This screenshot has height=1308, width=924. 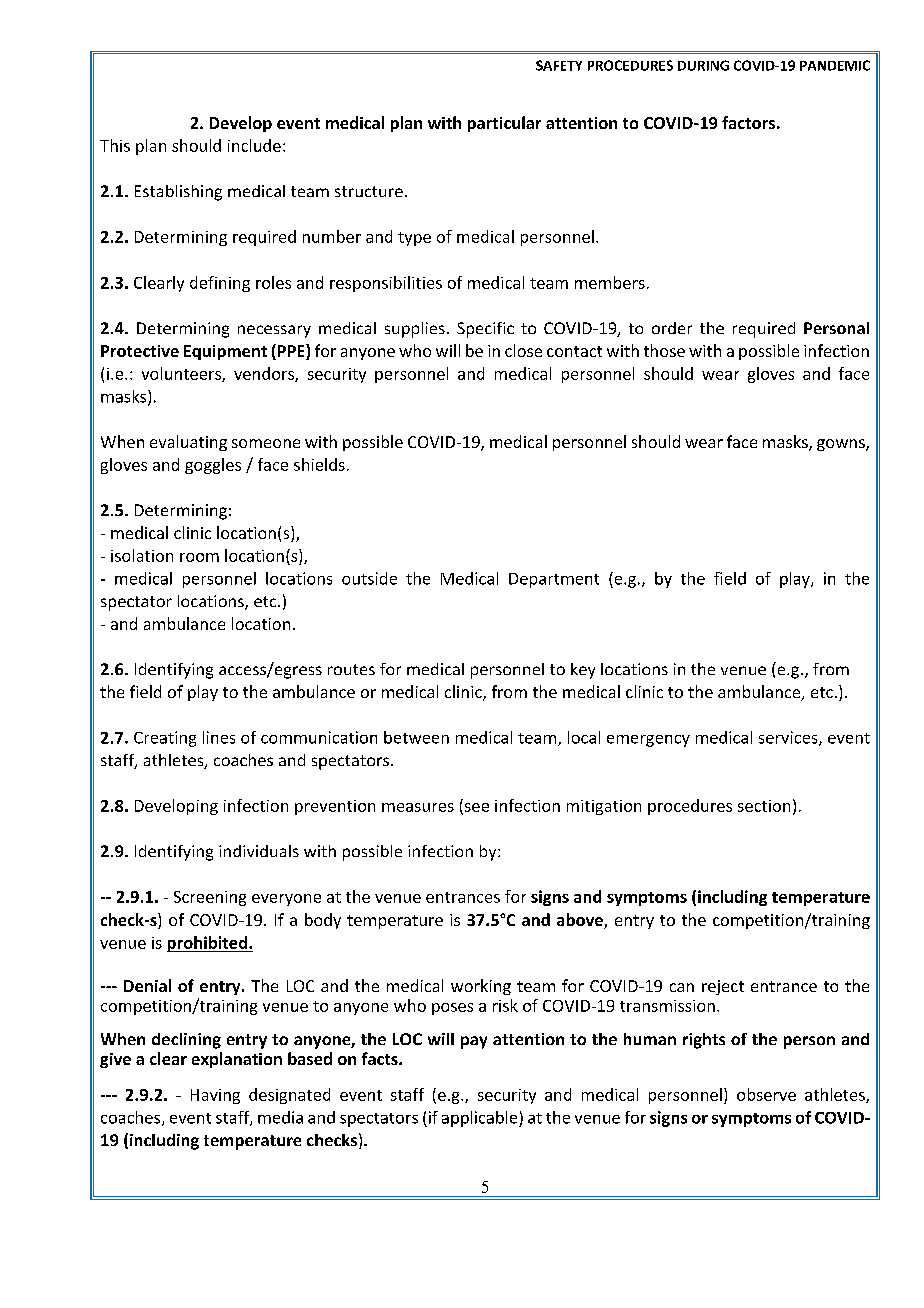 I want to click on Having, so click(x=215, y=1096).
